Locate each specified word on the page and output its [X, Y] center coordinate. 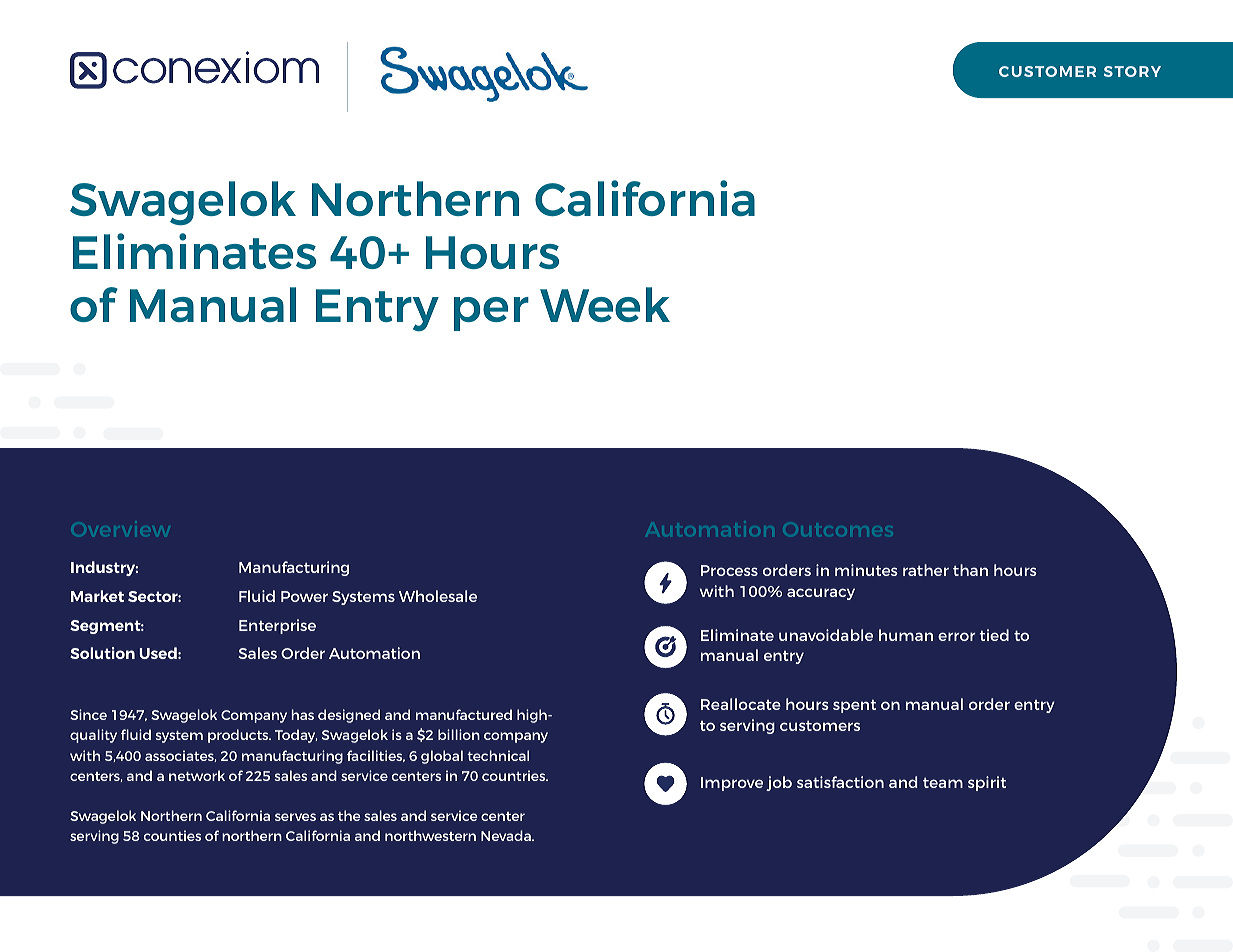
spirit [987, 783]
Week [605, 304]
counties [172, 835]
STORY [1132, 71]
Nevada [507, 835]
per [491, 314]
